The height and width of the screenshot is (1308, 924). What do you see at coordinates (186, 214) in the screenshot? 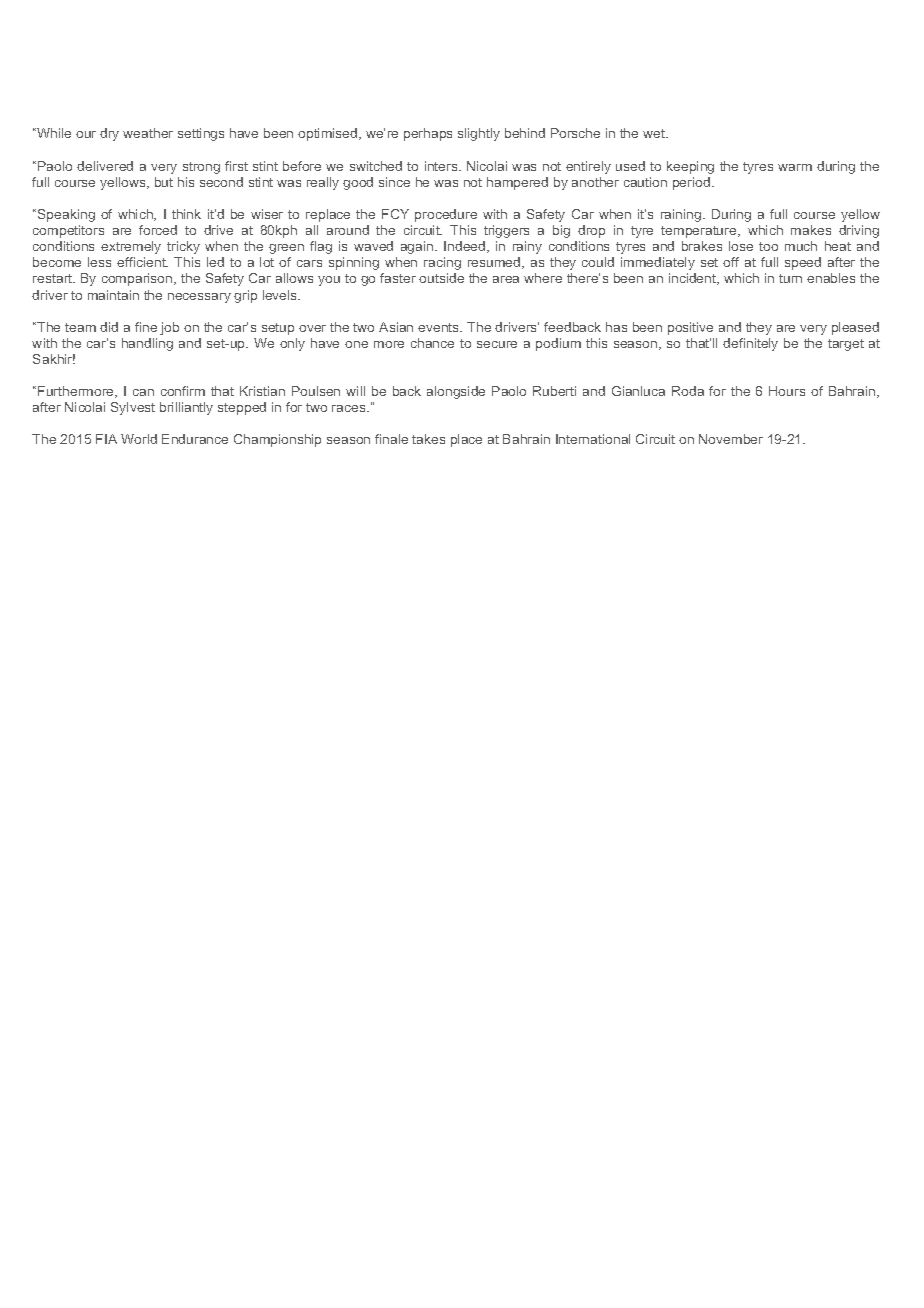
I see `think` at bounding box center [186, 214].
